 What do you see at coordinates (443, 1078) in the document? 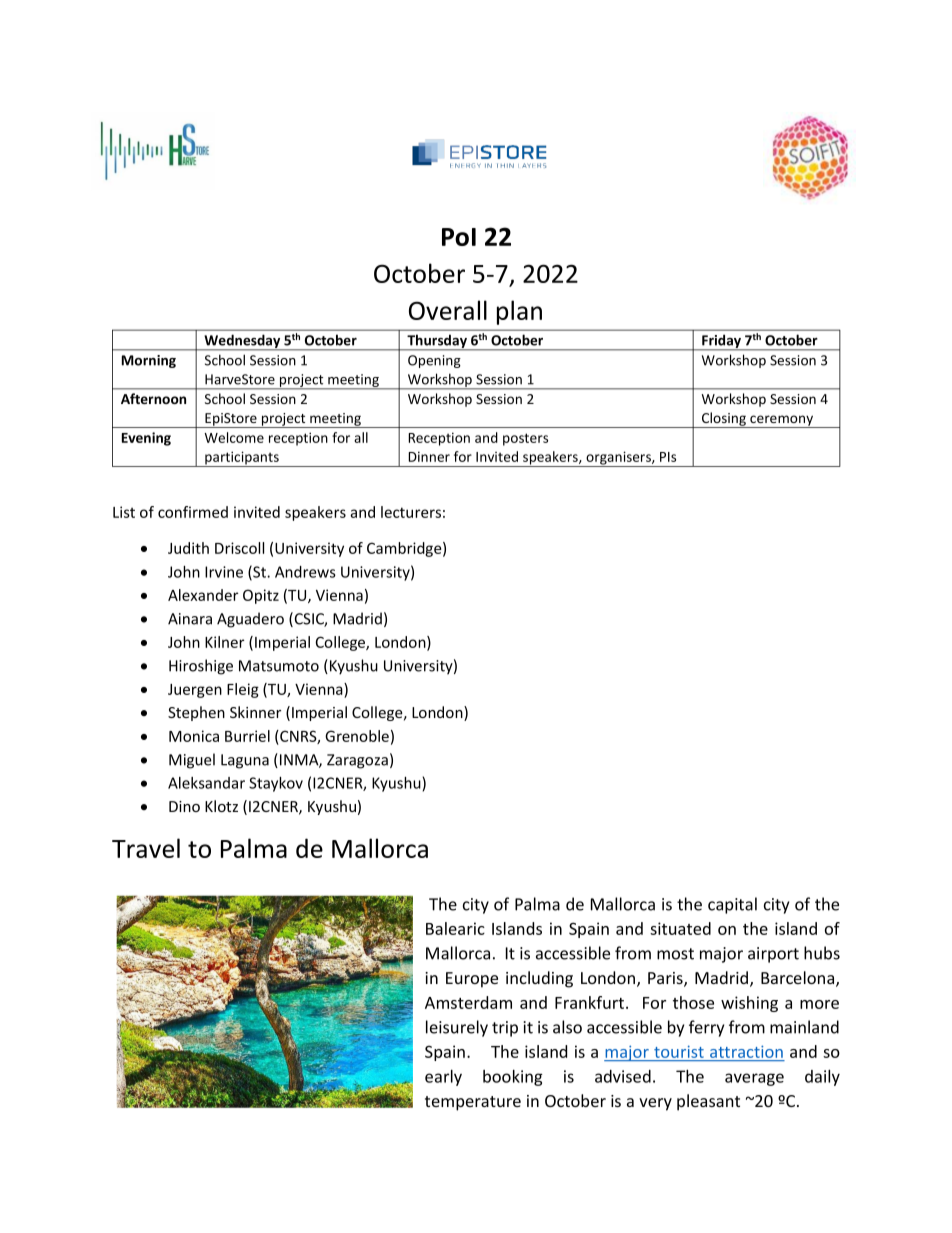
I see `early` at bounding box center [443, 1078].
